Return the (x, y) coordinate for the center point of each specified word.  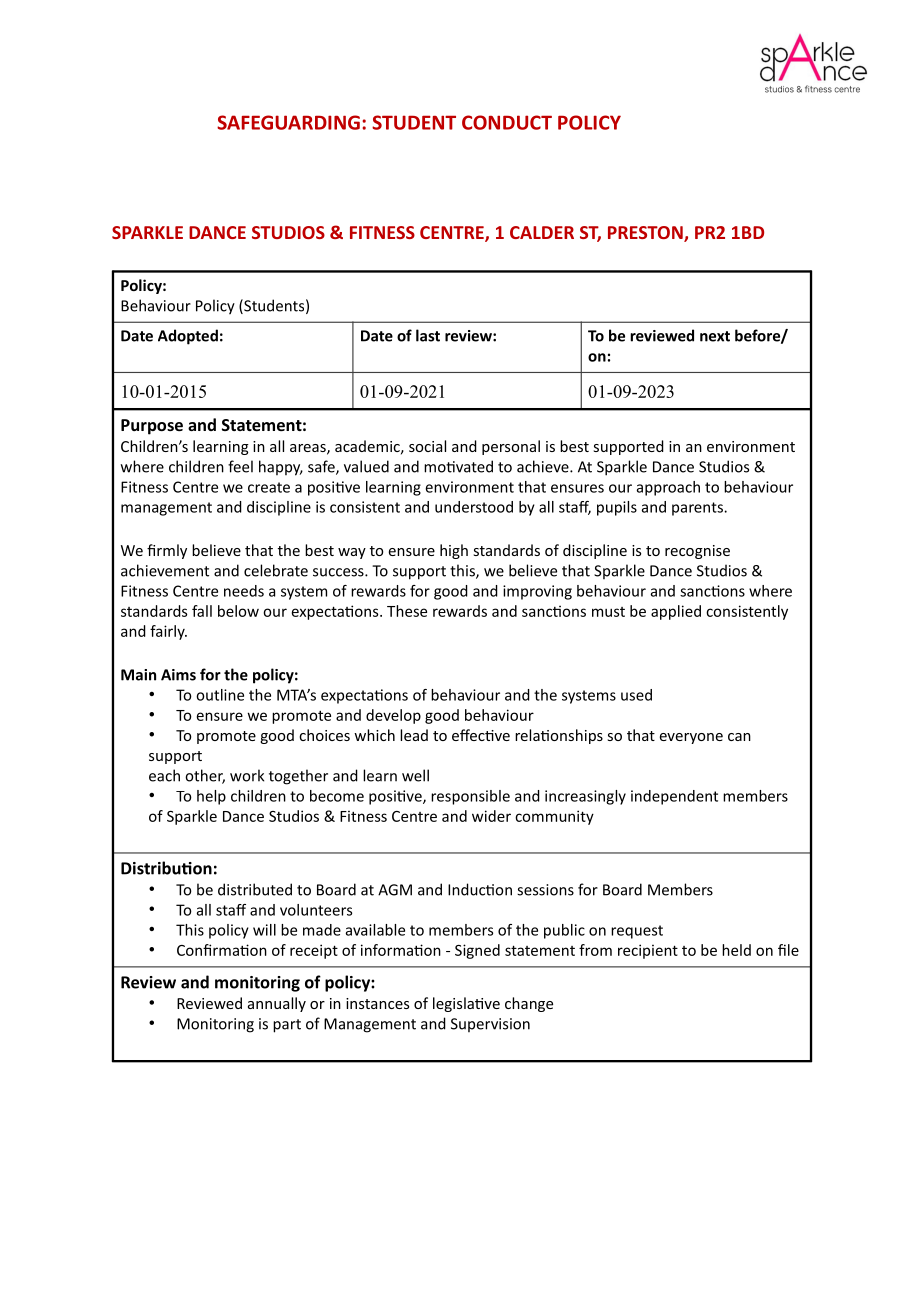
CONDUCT (507, 122)
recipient (648, 951)
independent (674, 797)
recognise (697, 552)
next (715, 336)
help (211, 797)
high (454, 551)
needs (244, 591)
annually (277, 1004)
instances (377, 1003)
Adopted (188, 337)
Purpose (152, 427)
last (428, 335)
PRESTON (646, 234)
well (415, 775)
